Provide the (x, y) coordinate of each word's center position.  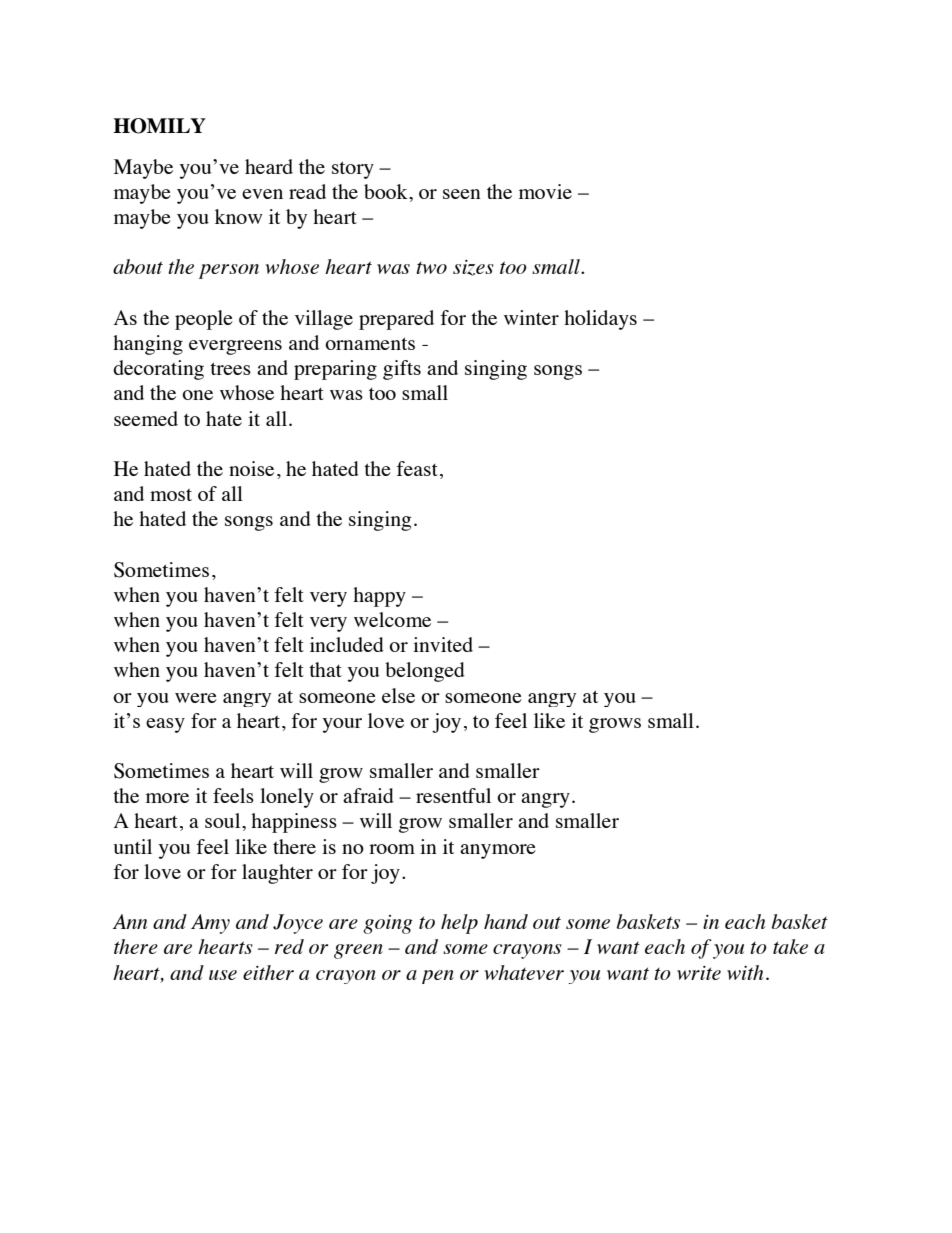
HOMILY (159, 126)
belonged (425, 672)
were (196, 698)
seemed (146, 418)
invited (443, 644)
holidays (600, 320)
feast (417, 468)
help (459, 924)
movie (545, 191)
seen (462, 194)
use (223, 975)
